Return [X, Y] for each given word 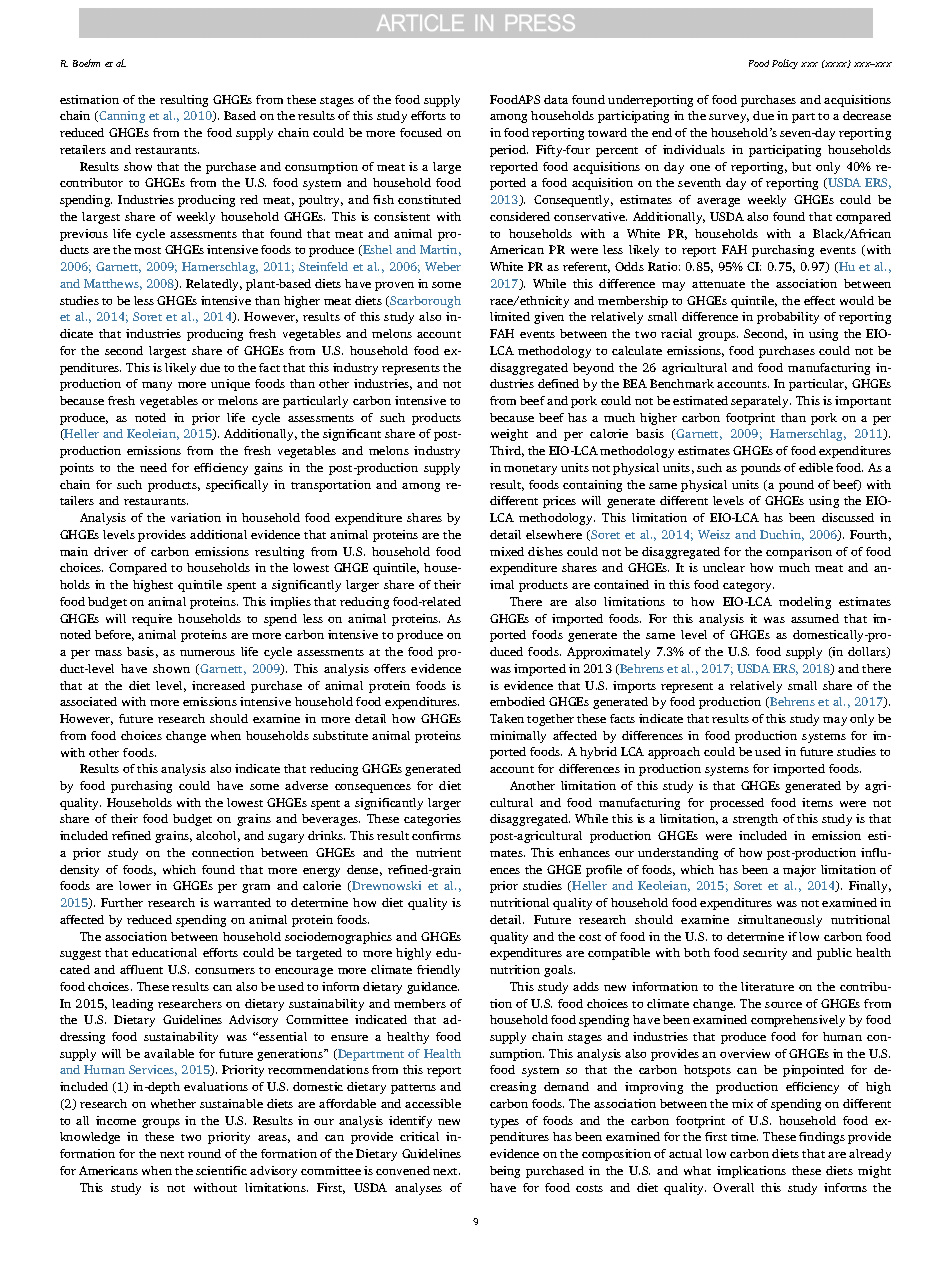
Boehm [86, 63]
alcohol [218, 836]
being [505, 1172]
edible [816, 467]
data [556, 99]
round [204, 1153]
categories [432, 820]
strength [755, 820]
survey [729, 118]
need [153, 467]
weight [509, 435]
